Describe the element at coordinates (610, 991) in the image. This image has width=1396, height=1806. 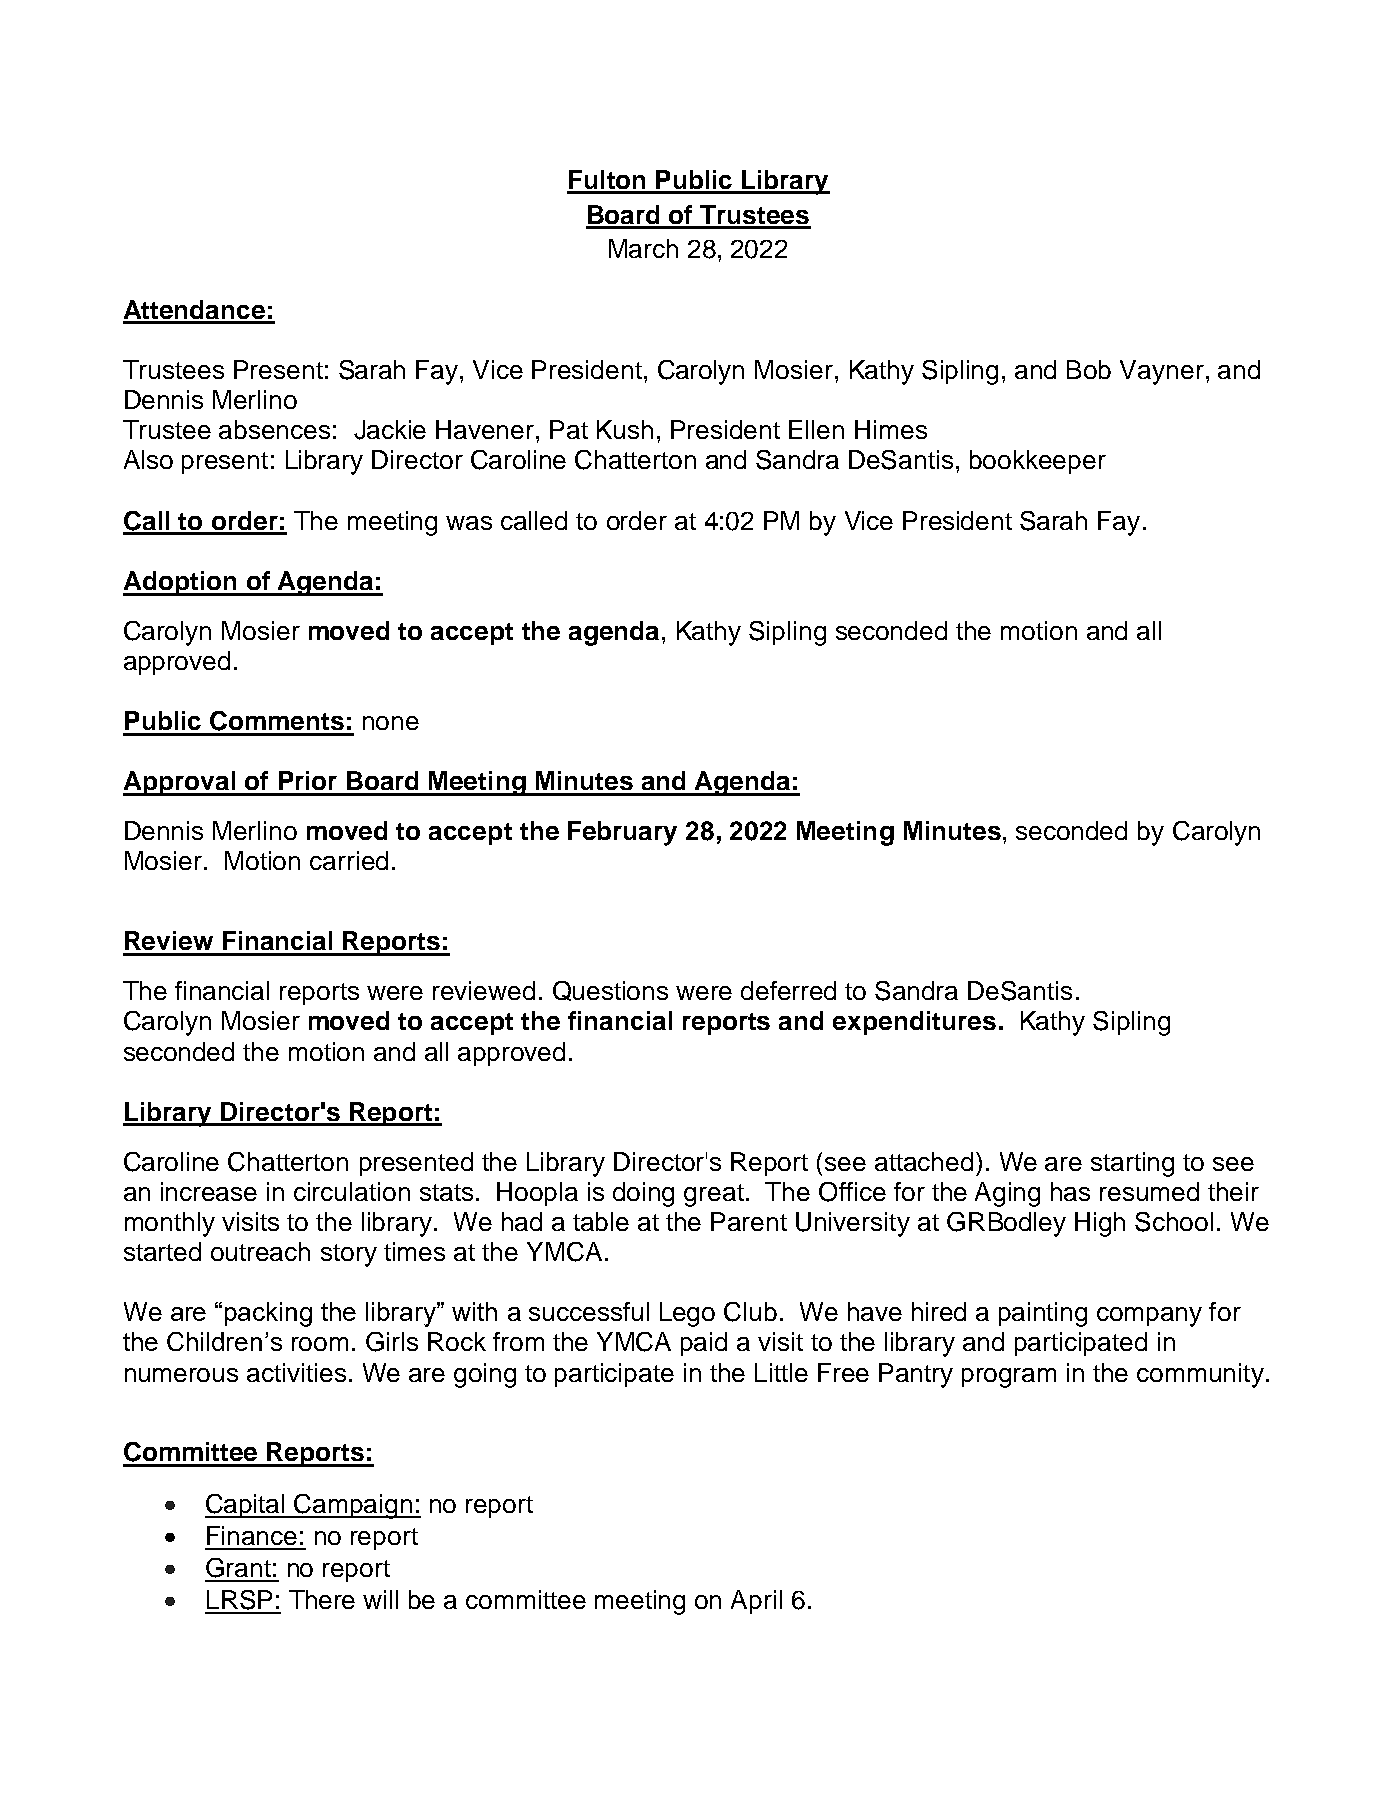
I see `Questions` at that location.
